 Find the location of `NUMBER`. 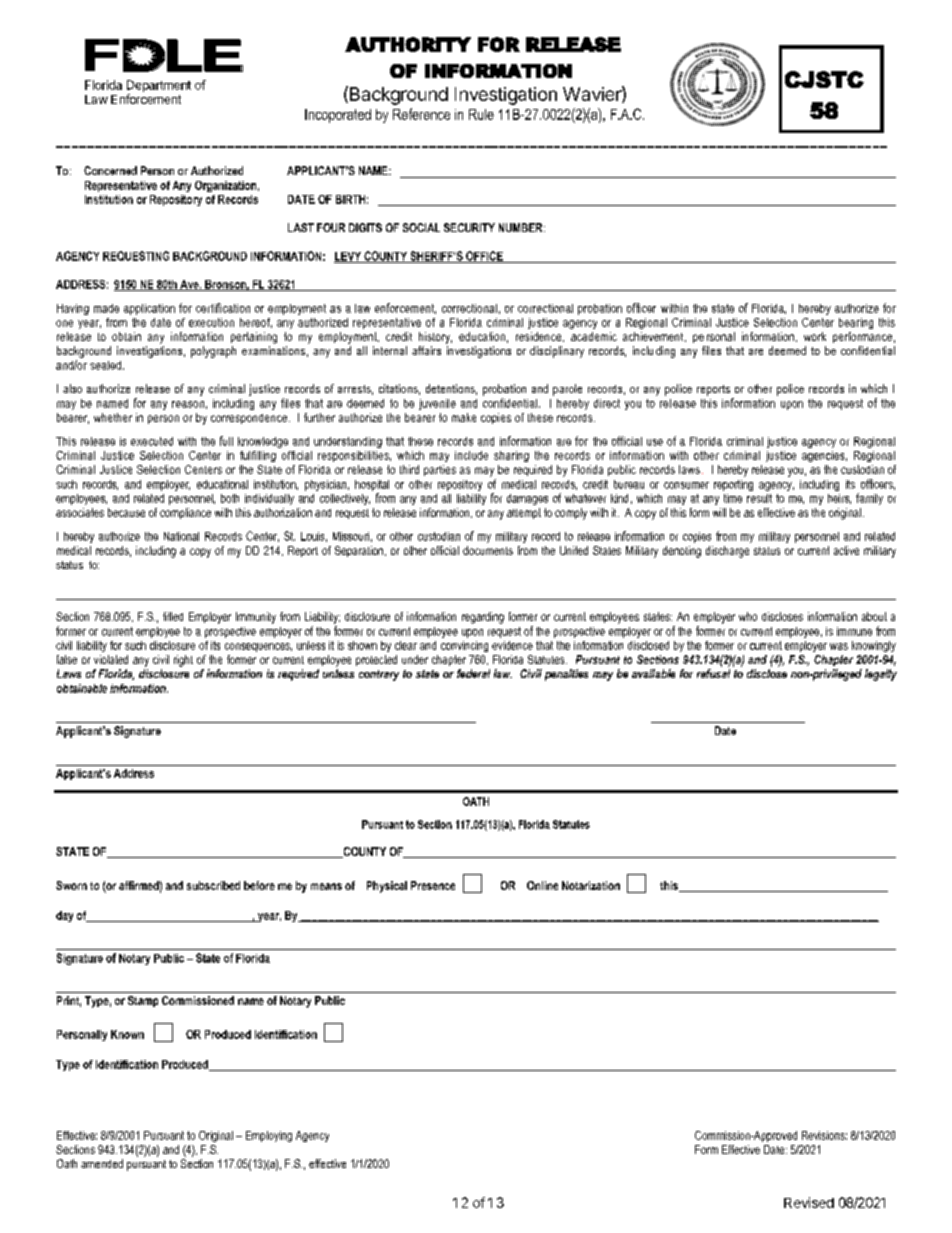

NUMBER is located at coordinates (522, 227).
